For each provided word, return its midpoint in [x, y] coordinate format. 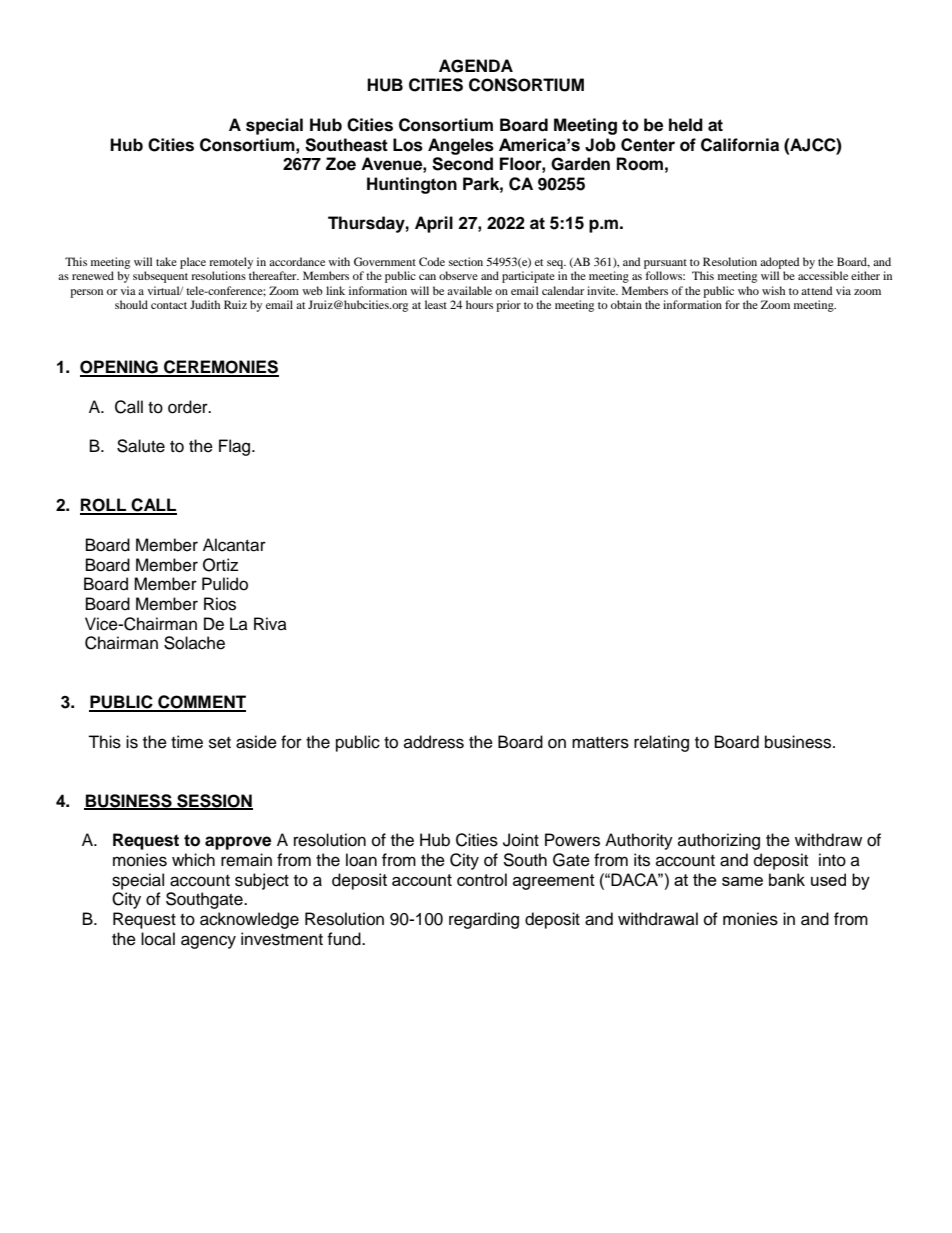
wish [773, 290]
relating [661, 743]
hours [479, 304]
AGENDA [476, 66]
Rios [220, 604]
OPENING [120, 368]
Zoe [341, 164]
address [434, 742]
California [740, 145]
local [158, 939]
